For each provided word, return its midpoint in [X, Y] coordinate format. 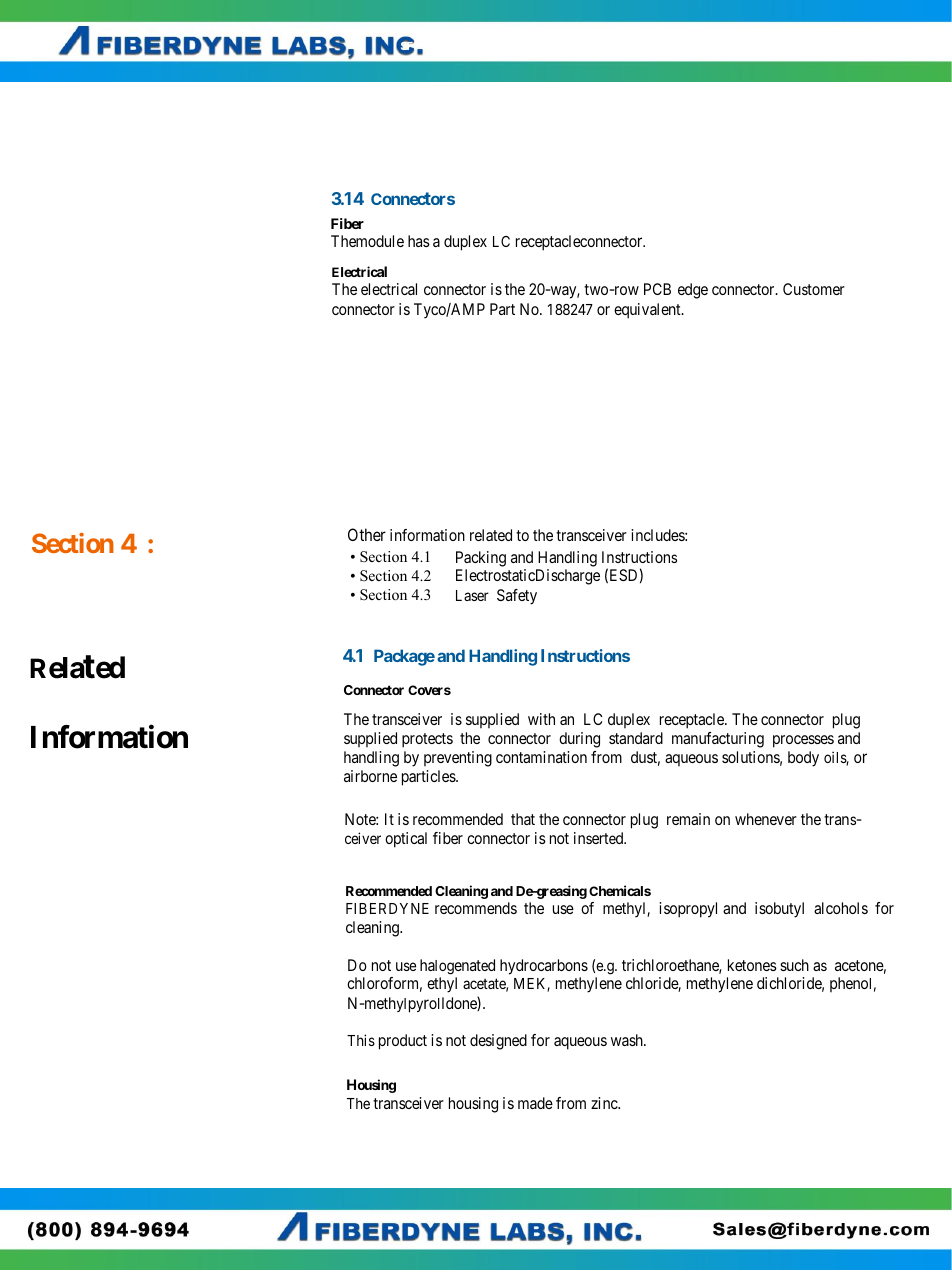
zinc [605, 1103]
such [794, 965]
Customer [814, 289]
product [403, 1042]
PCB [657, 289]
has [419, 241]
